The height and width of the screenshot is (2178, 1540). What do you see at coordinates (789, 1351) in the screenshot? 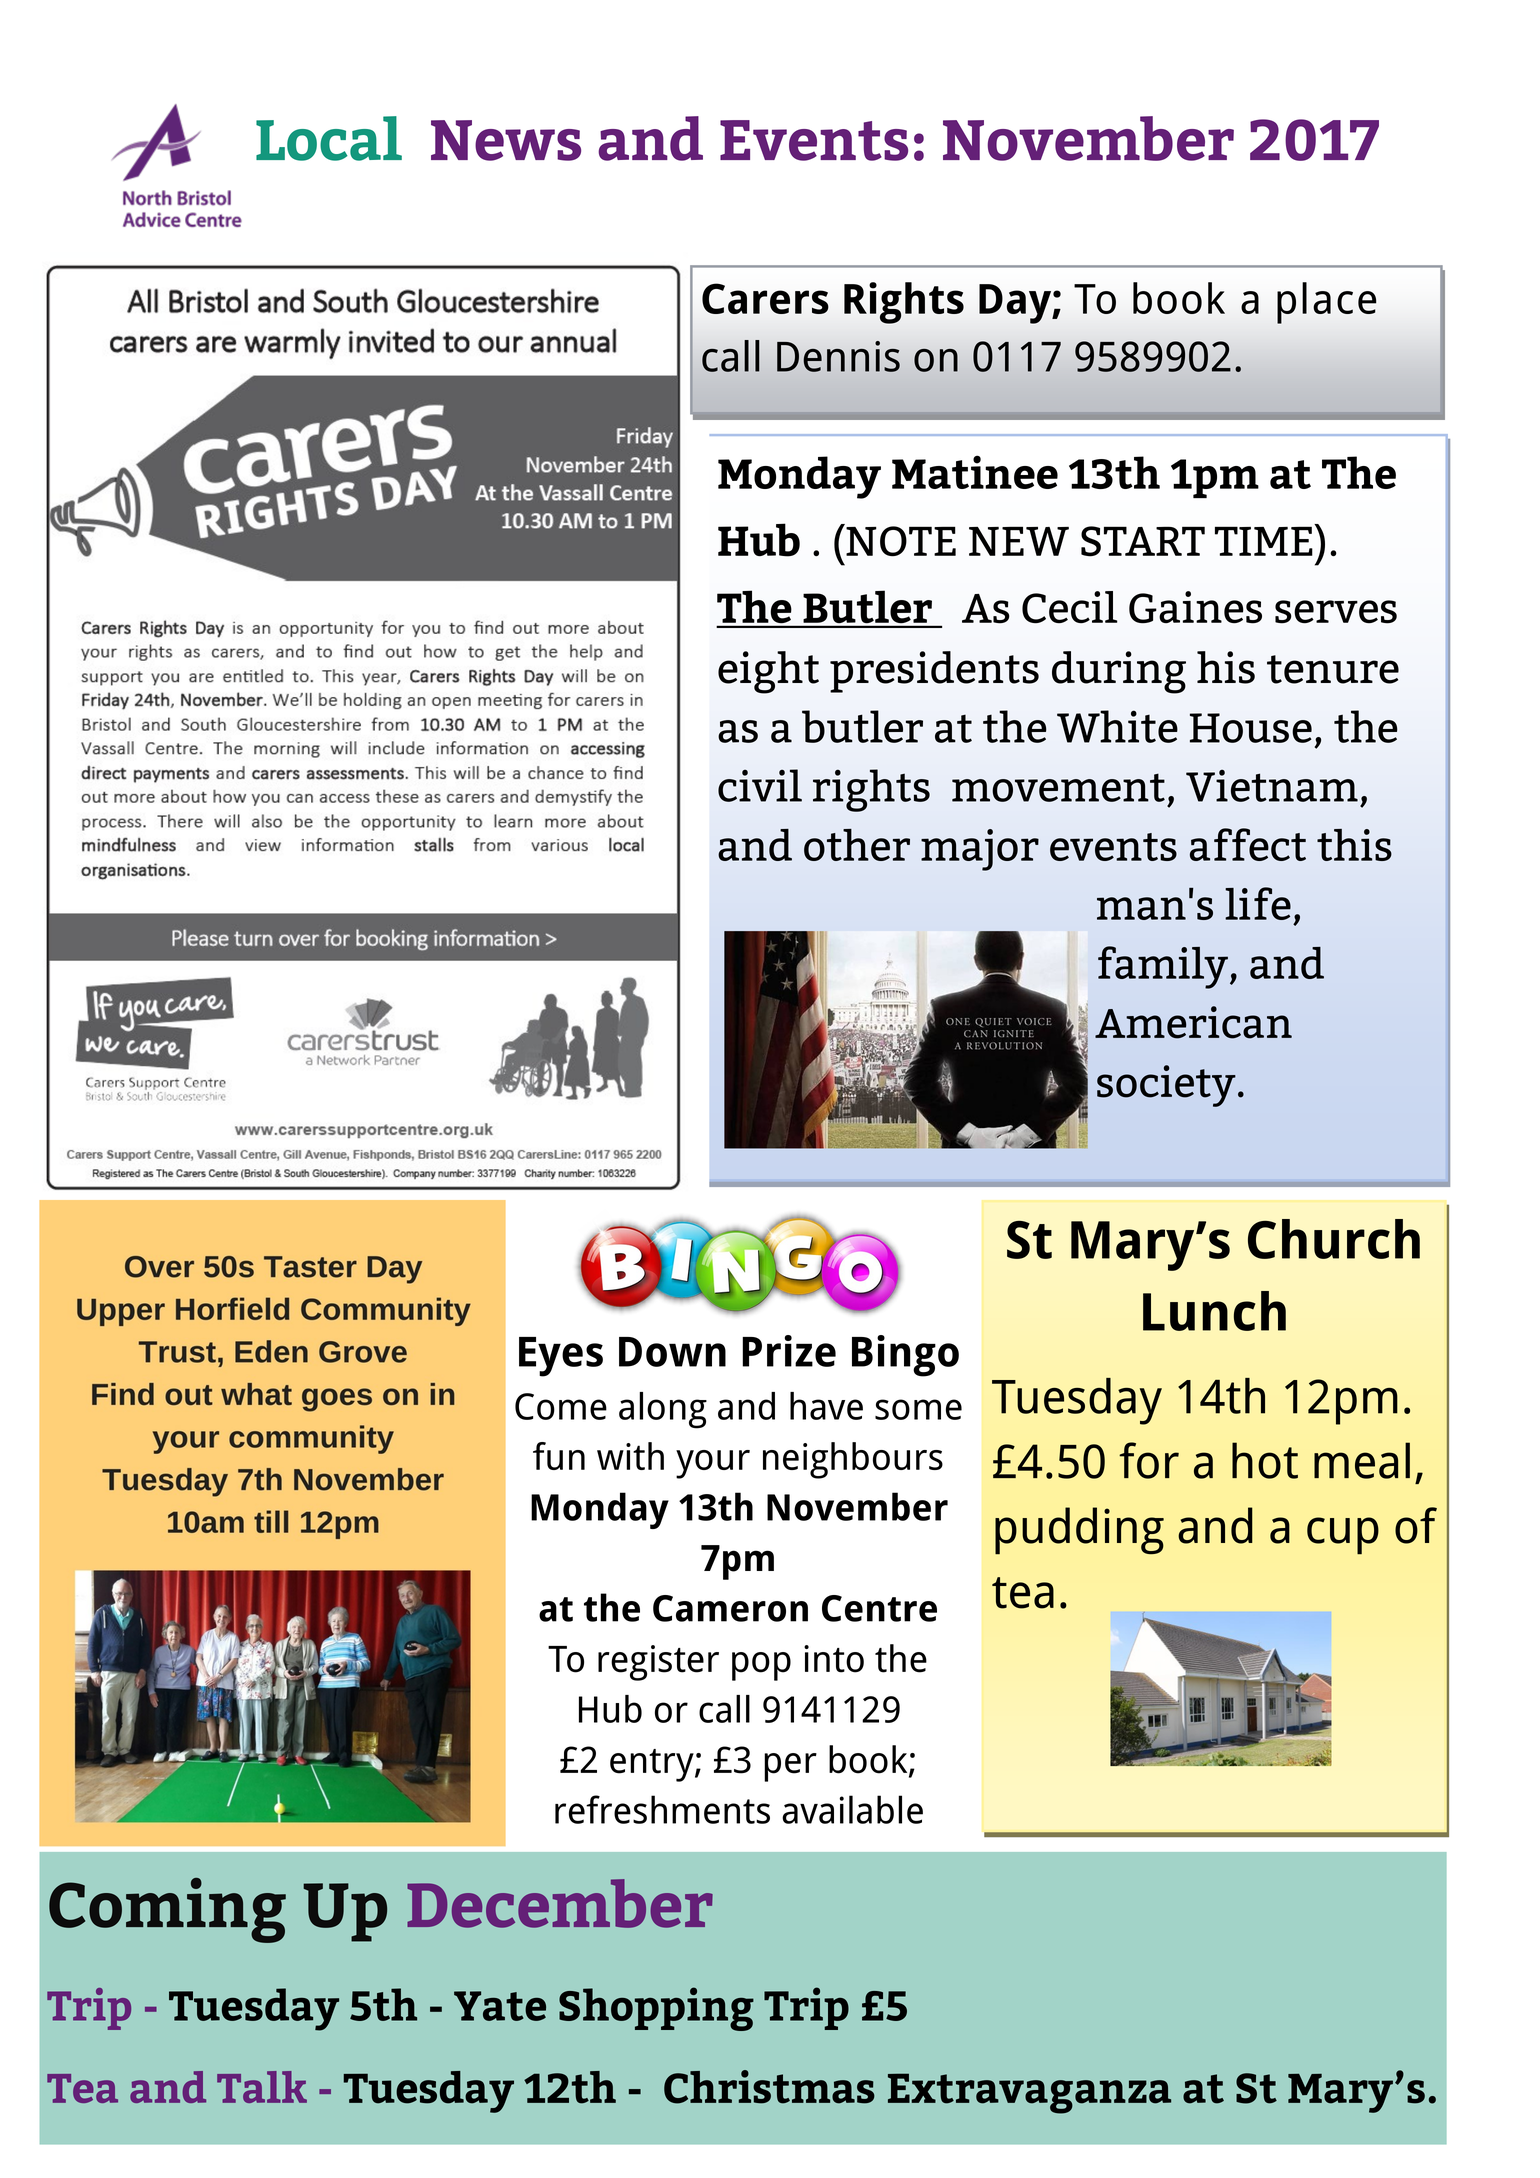
I see `Prize` at bounding box center [789, 1351].
